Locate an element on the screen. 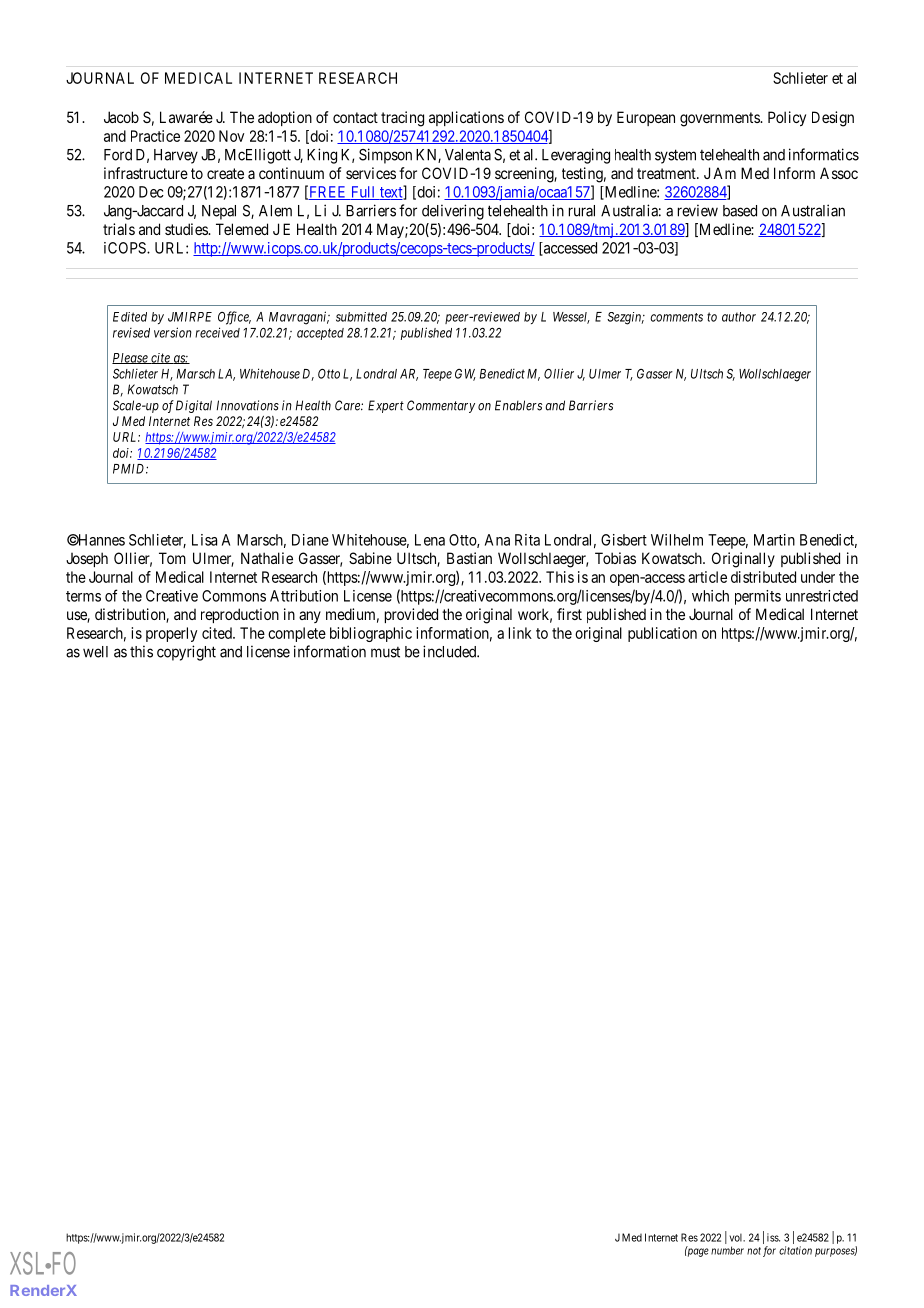  applications is located at coordinates (466, 118).
